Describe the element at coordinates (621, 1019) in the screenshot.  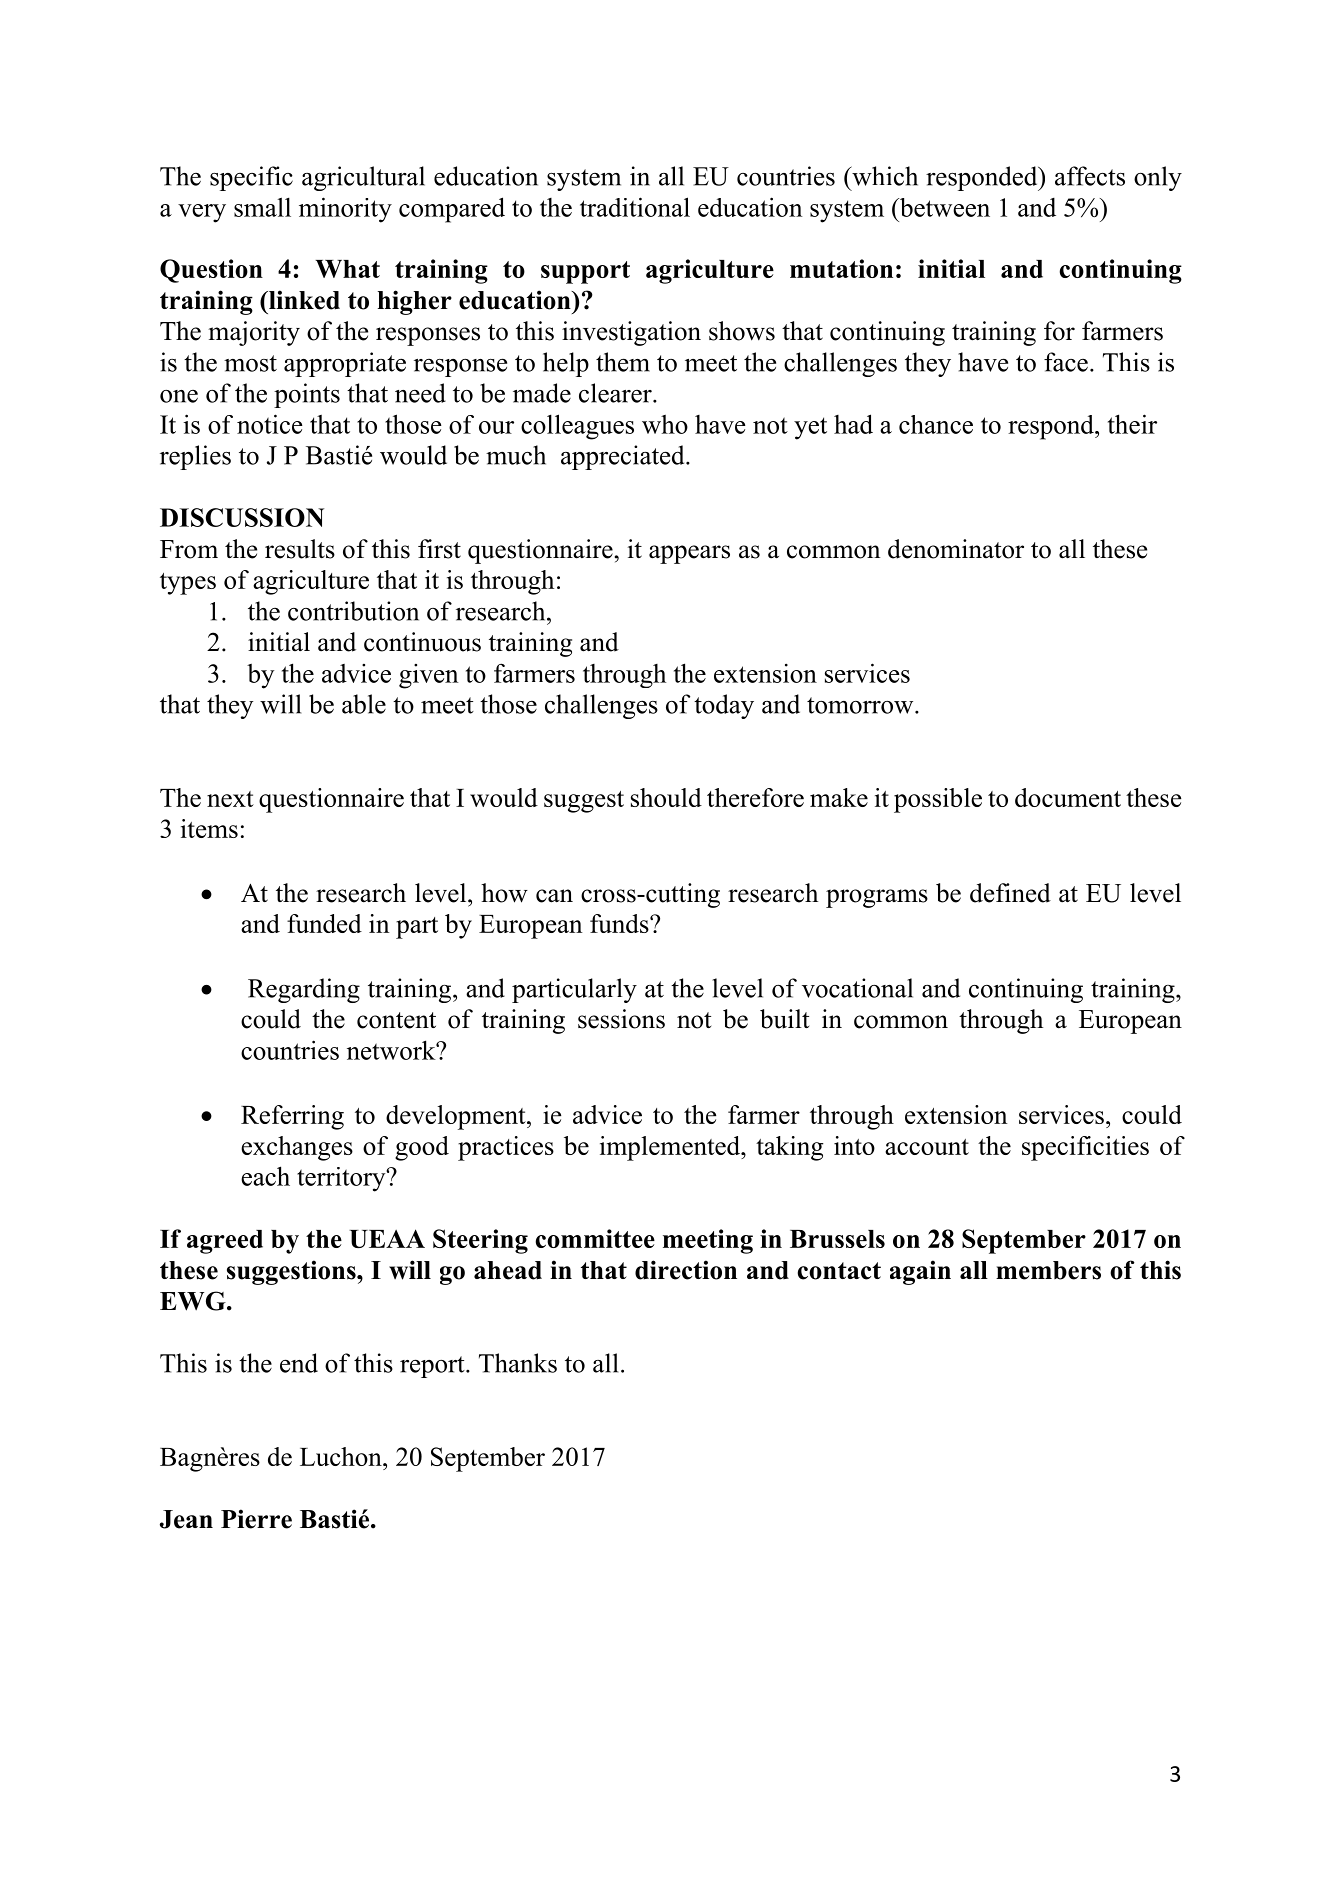
I see `sessions` at that location.
